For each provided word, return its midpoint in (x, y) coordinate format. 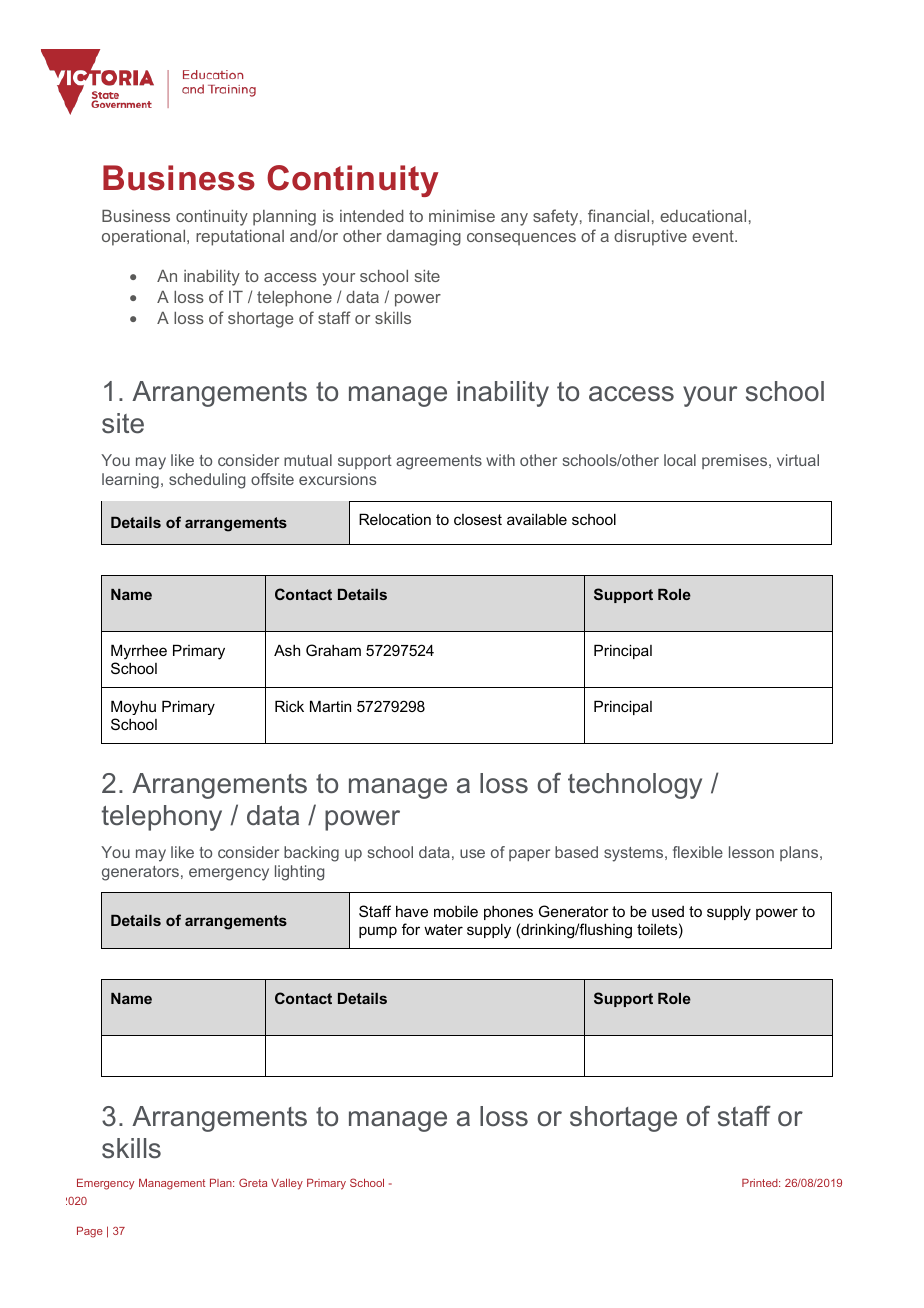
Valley (287, 1184)
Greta (253, 1182)
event (714, 236)
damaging (424, 238)
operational (145, 238)
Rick (289, 706)
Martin (330, 706)
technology (635, 786)
